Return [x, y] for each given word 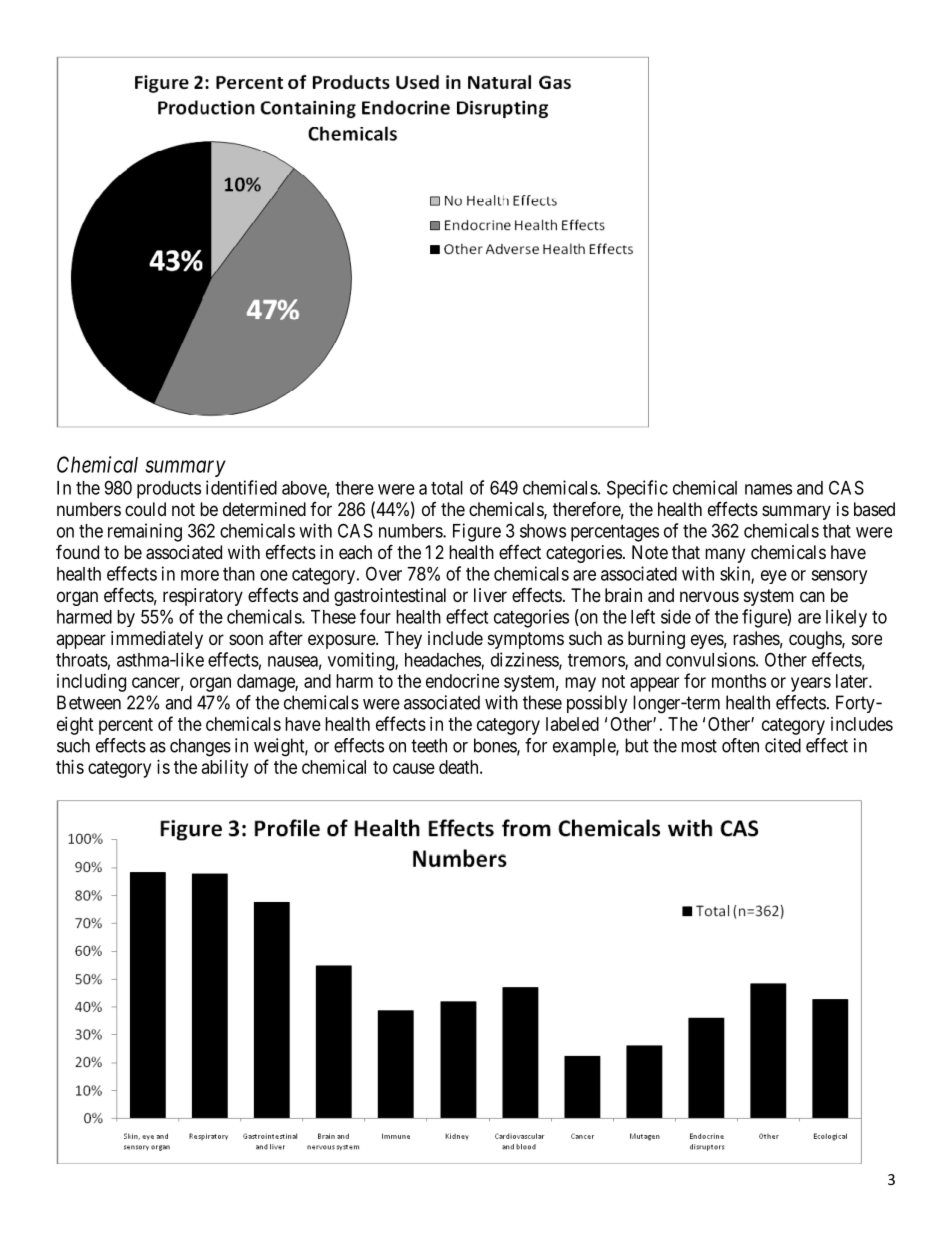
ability [225, 769]
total [447, 488]
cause [414, 768]
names [768, 489]
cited [783, 745]
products [169, 490]
